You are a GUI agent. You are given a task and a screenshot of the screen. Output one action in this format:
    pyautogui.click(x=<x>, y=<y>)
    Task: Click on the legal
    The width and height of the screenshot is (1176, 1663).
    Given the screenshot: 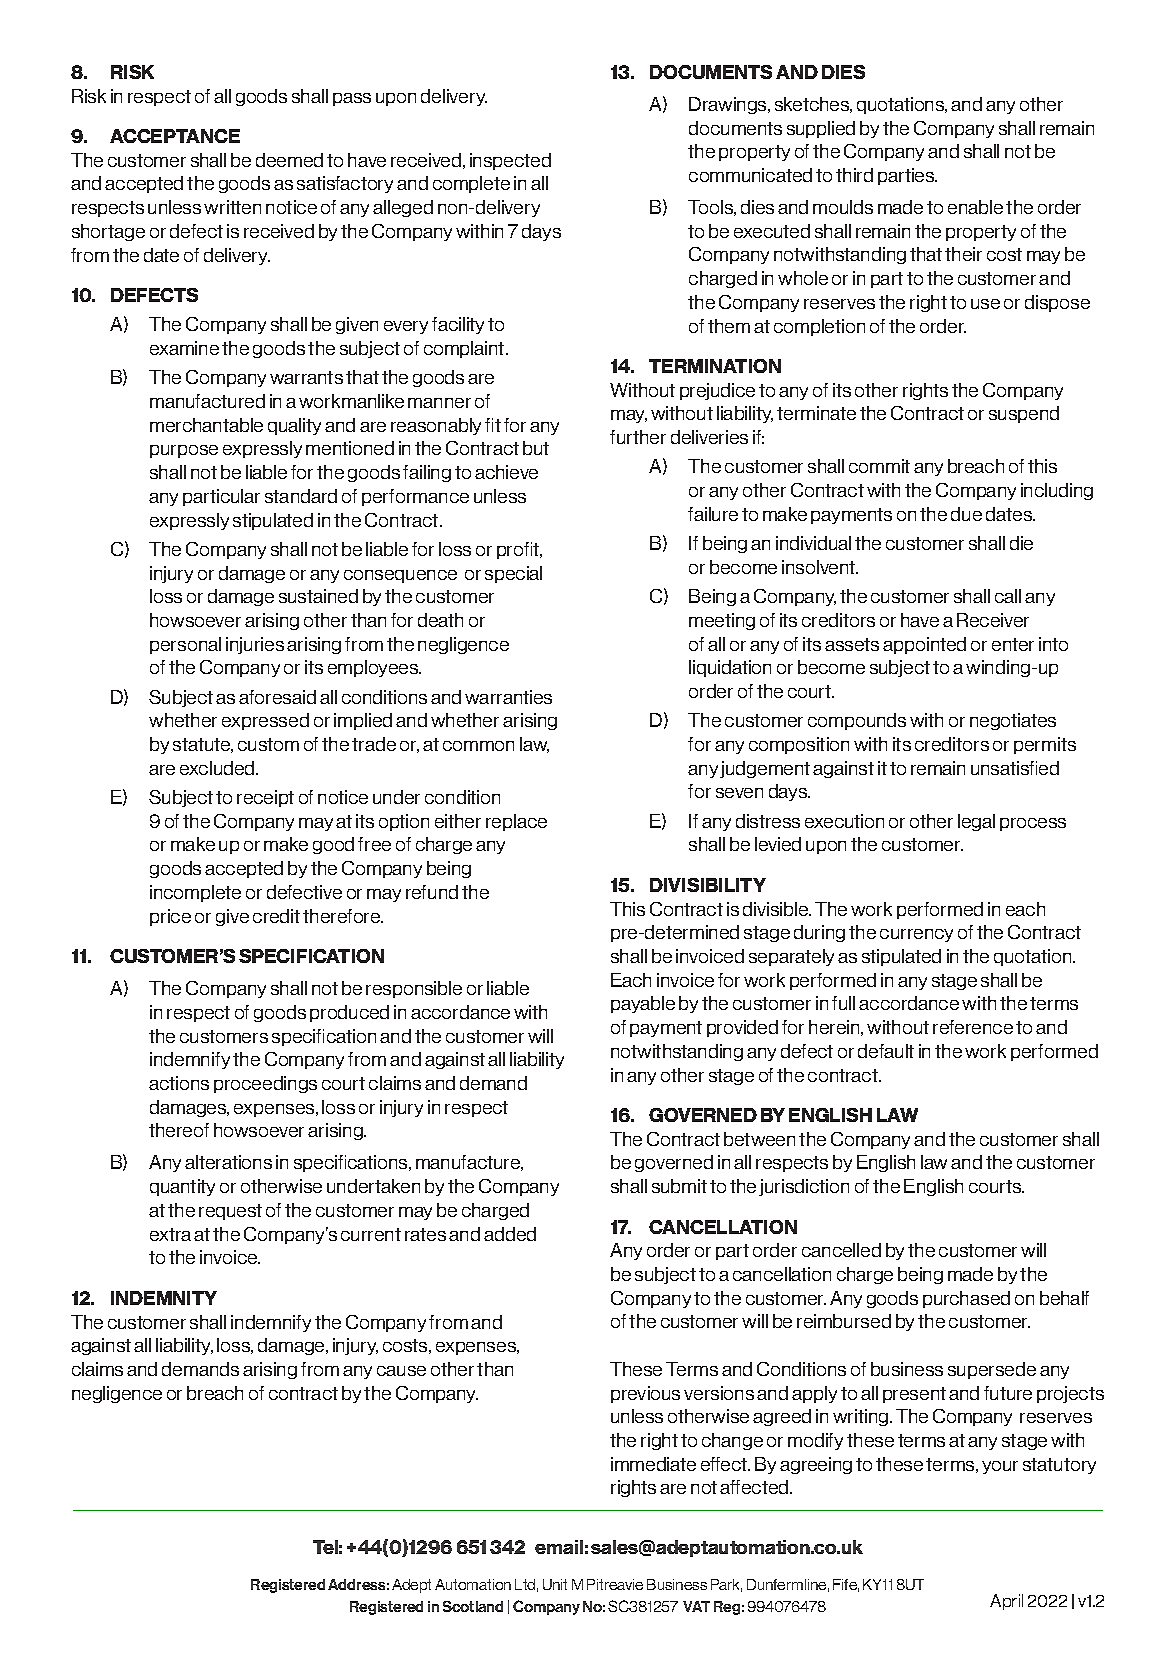 What is the action you would take?
    pyautogui.click(x=976, y=822)
